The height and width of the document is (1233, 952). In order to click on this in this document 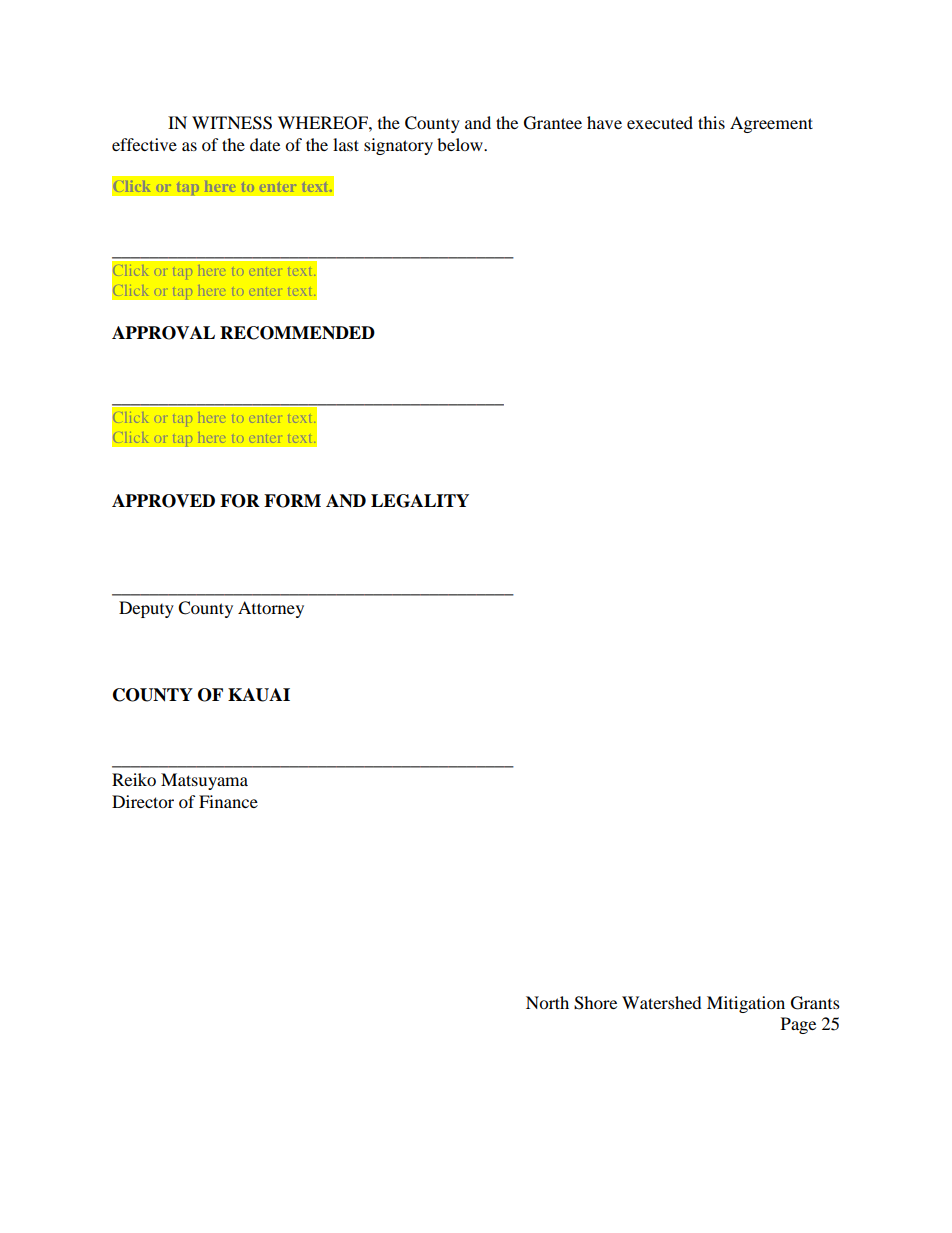, I will do `click(711, 122)`.
